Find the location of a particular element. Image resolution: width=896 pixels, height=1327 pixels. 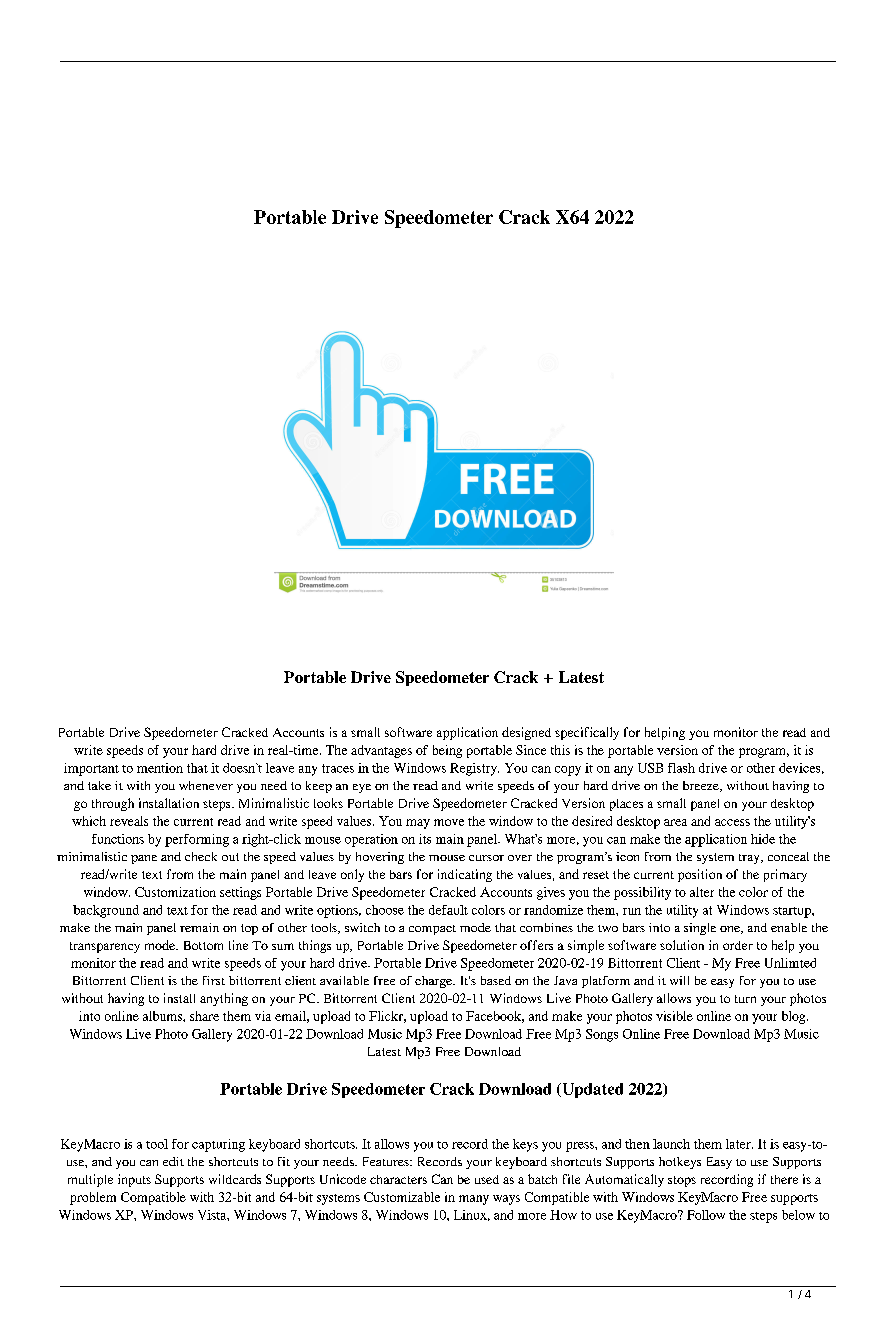

will is located at coordinates (679, 980).
